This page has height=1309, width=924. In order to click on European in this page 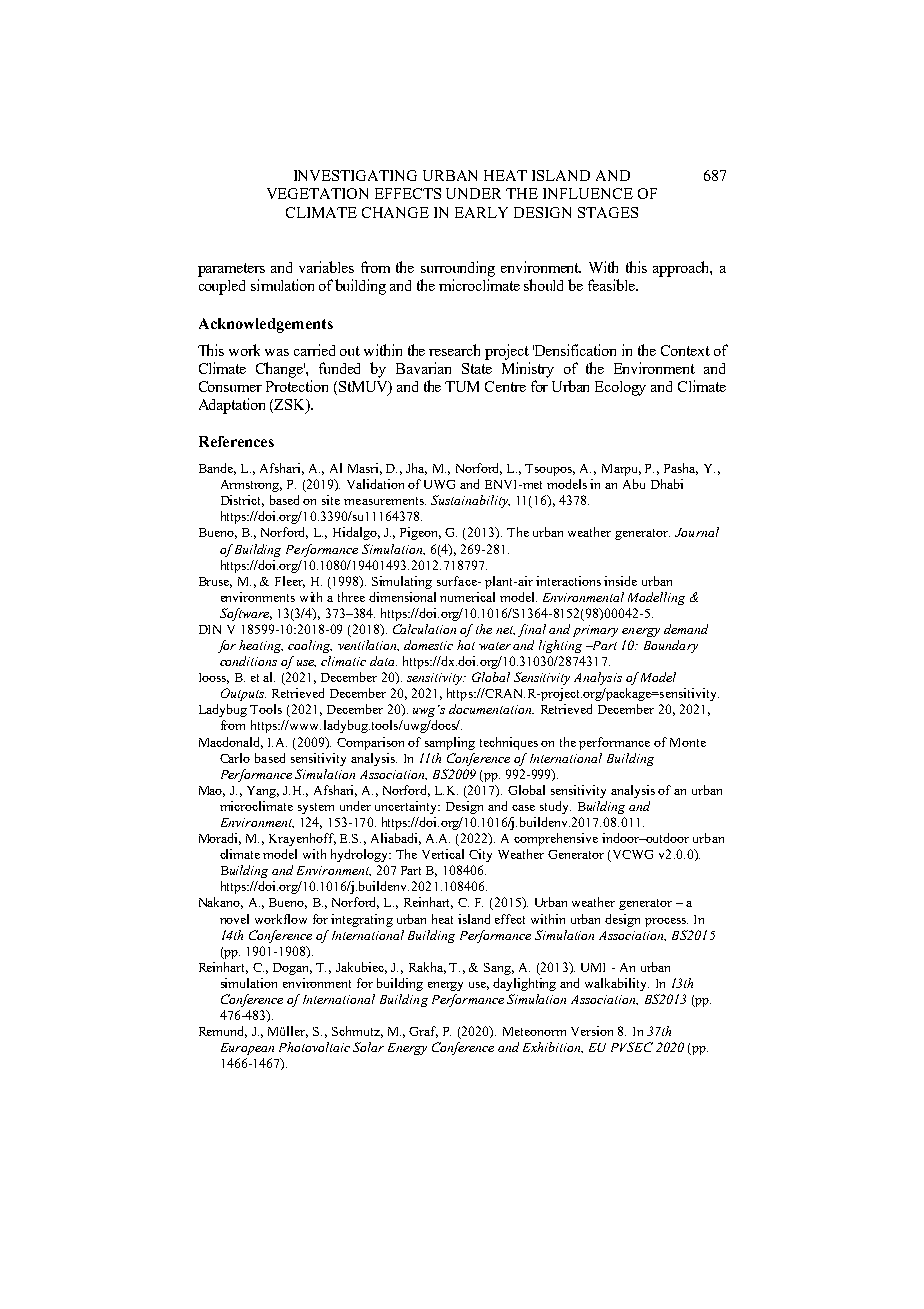, I will do `click(247, 1049)`.
